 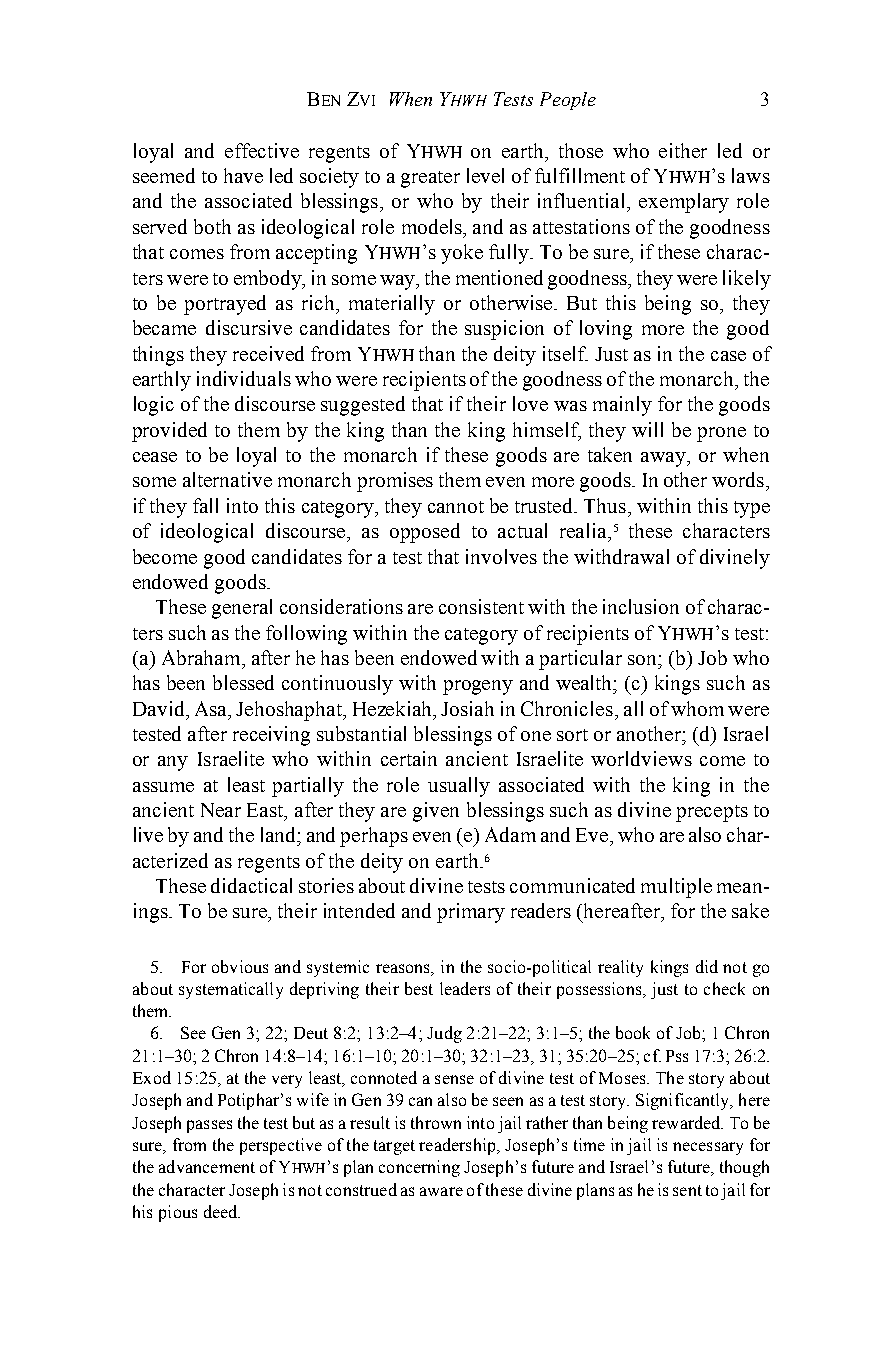 What do you see at coordinates (173, 763) in the document?
I see `any` at bounding box center [173, 763].
